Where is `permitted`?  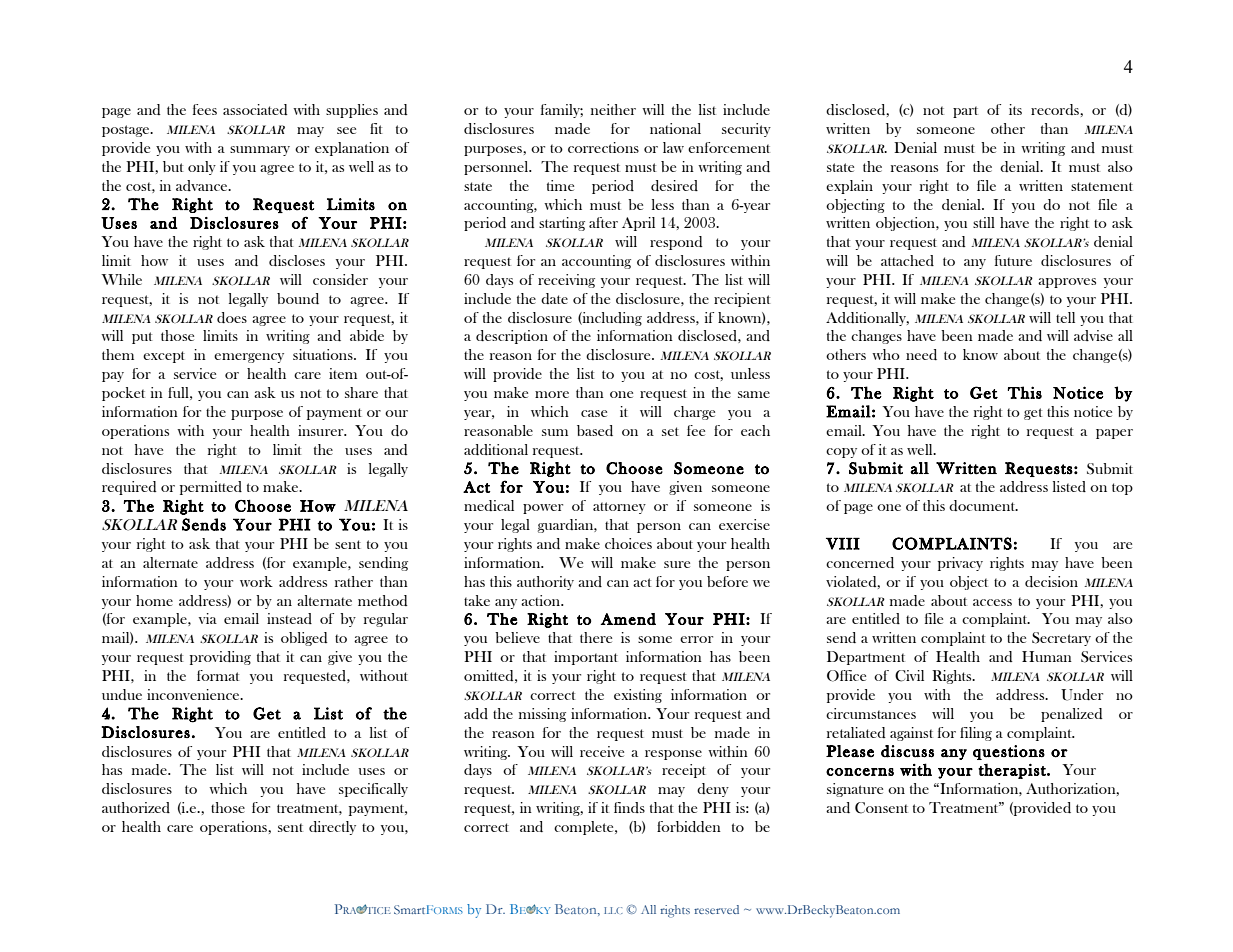
permitted is located at coordinates (211, 488).
